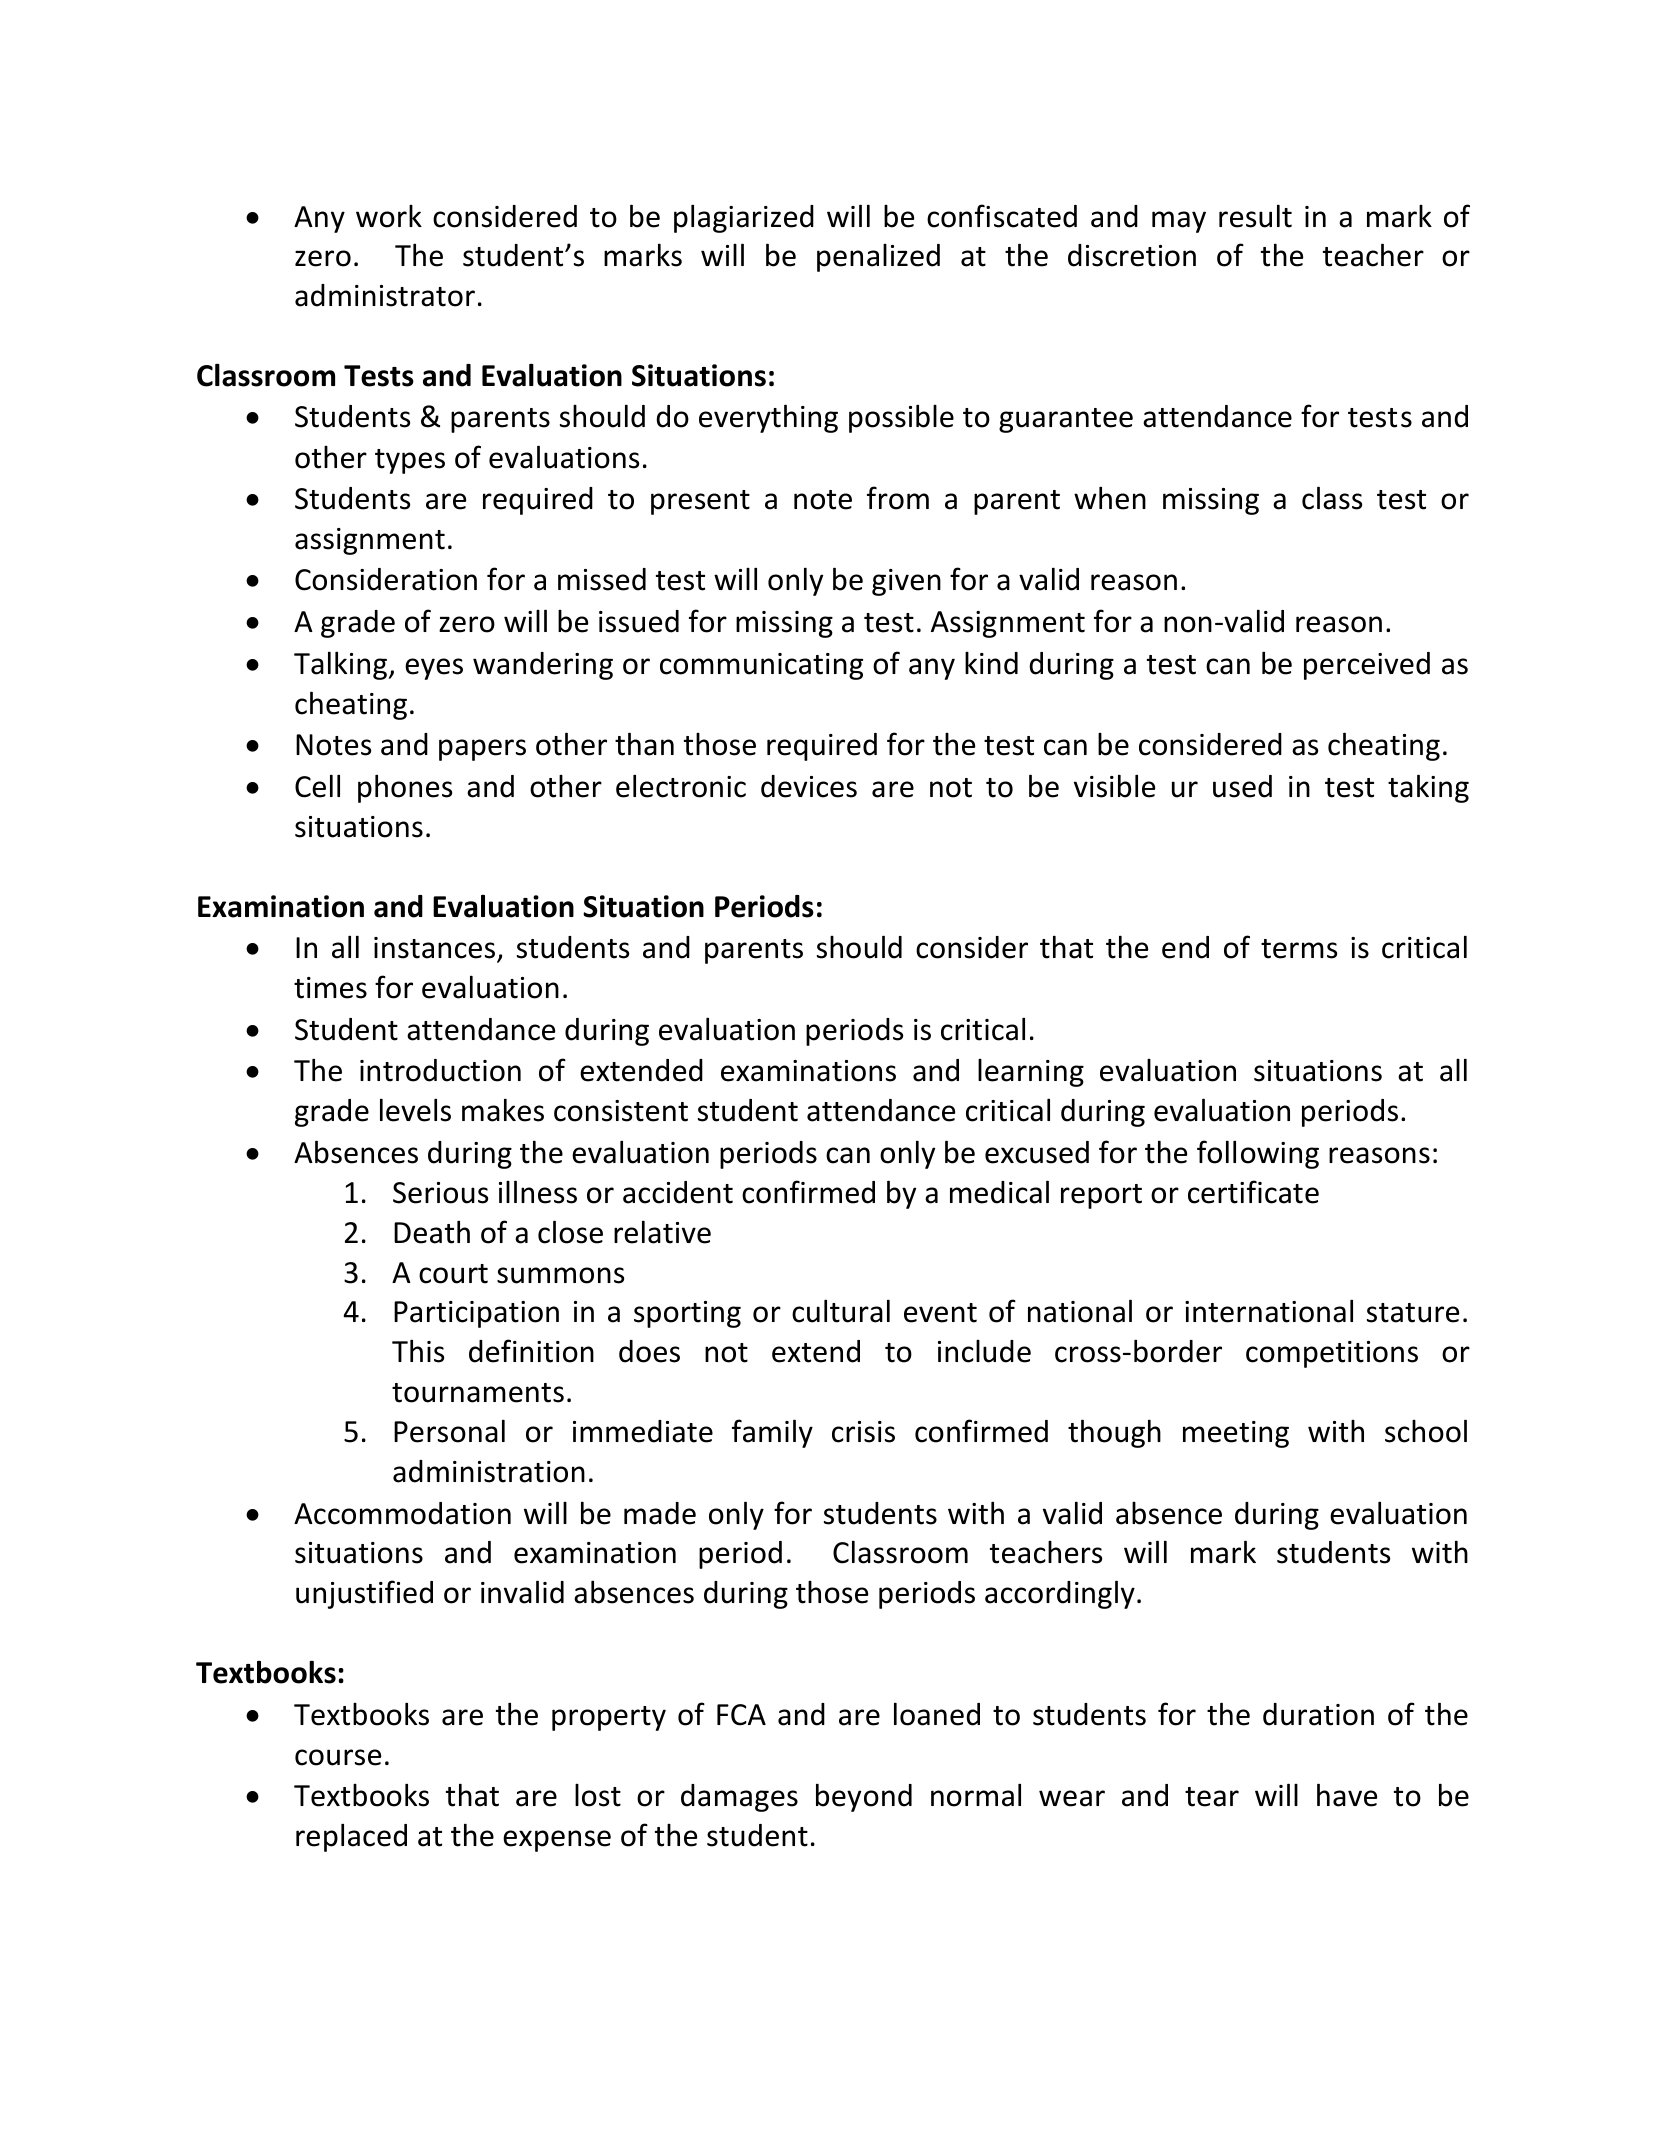 The height and width of the document is (2156, 1666). I want to click on penalized, so click(878, 258).
